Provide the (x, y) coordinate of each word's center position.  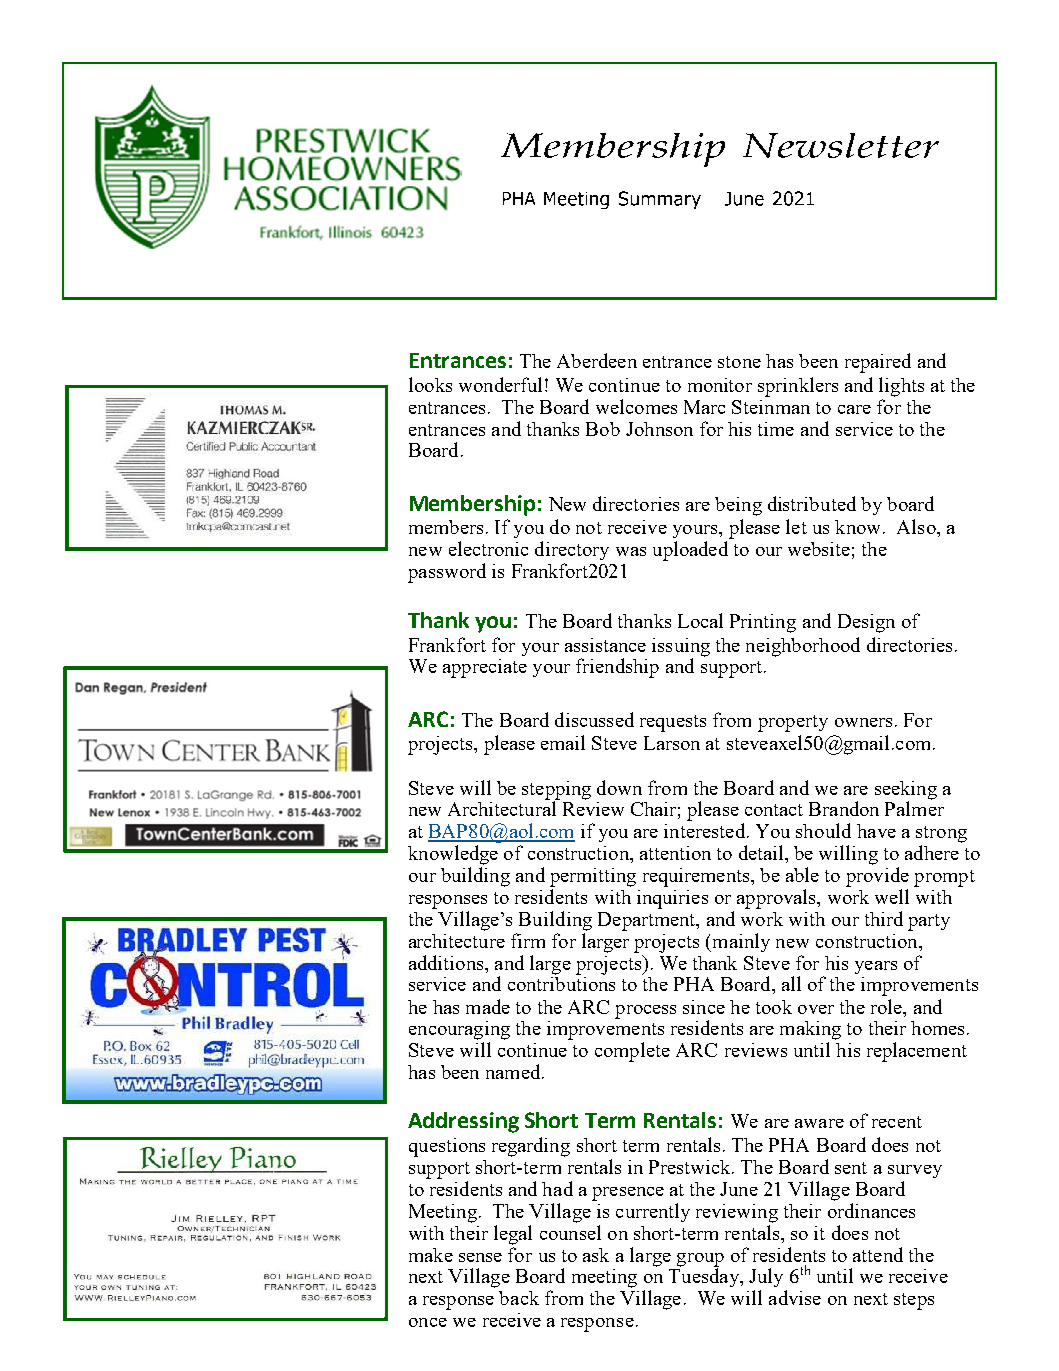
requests (673, 723)
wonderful (500, 384)
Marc (704, 407)
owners (863, 722)
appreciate (485, 668)
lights (901, 387)
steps (914, 1301)
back (519, 1298)
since (704, 1007)
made (488, 1006)
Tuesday (705, 1276)
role (887, 1006)
